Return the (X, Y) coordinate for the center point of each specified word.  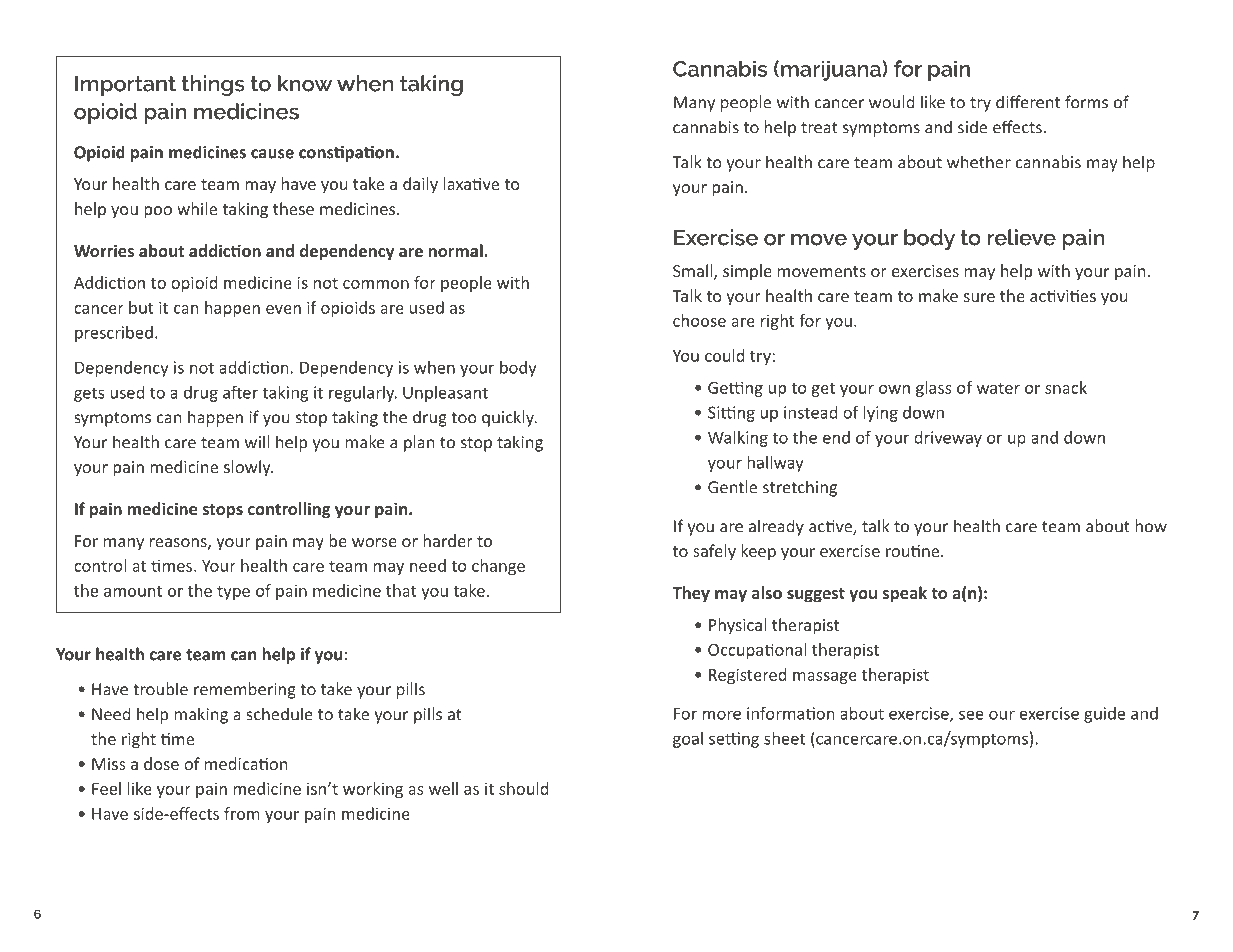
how (1151, 526)
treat (819, 128)
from (242, 813)
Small (694, 272)
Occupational (757, 651)
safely (714, 552)
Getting (735, 389)
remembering (245, 690)
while (197, 208)
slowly (248, 468)
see (971, 715)
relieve (1022, 237)
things (213, 85)
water (998, 388)
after (240, 392)
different (1028, 102)
